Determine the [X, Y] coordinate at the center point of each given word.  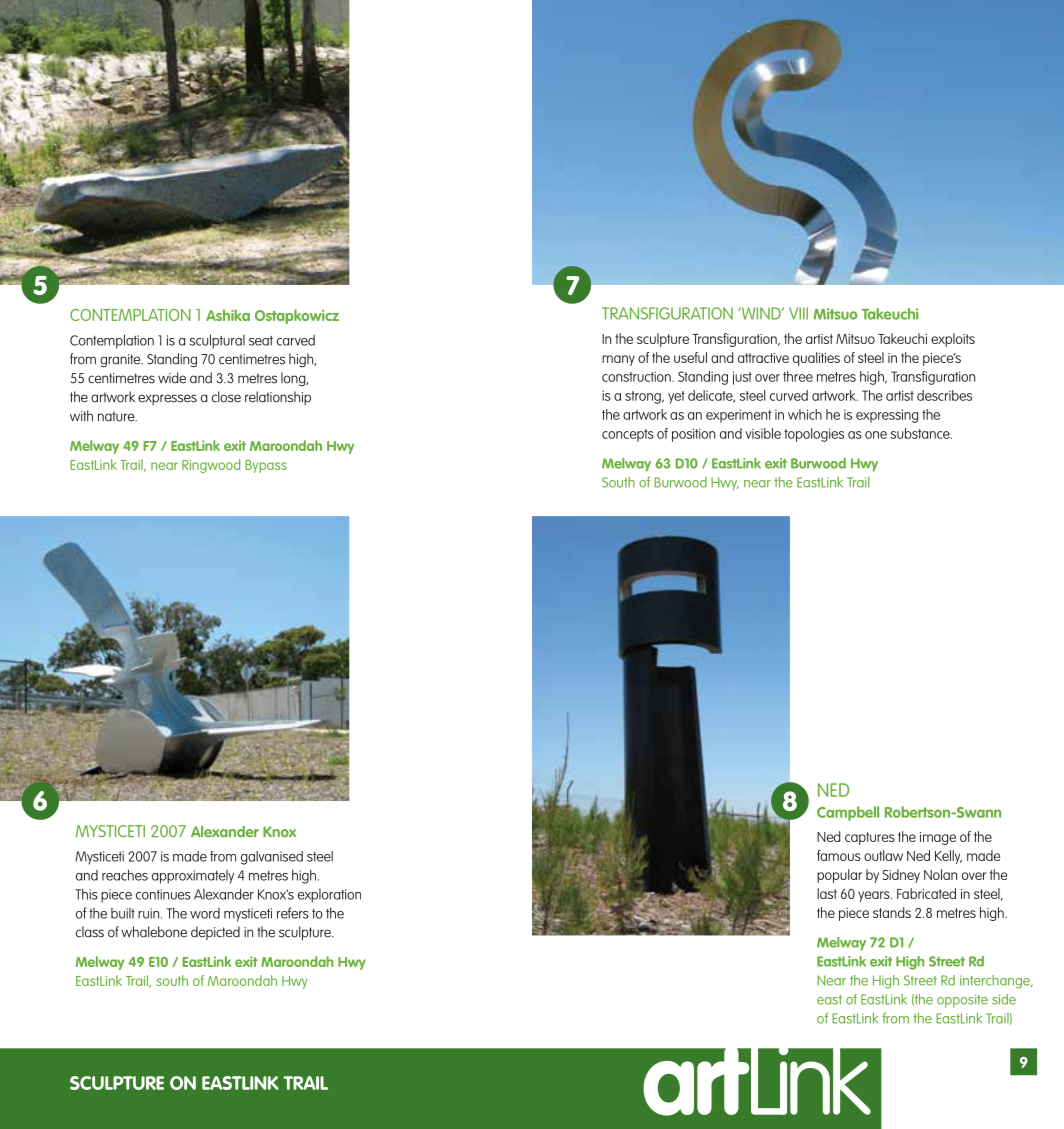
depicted [215, 933]
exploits [953, 340]
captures [870, 838]
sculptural [217, 341]
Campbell [848, 813]
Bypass [266, 466]
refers [293, 913]
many [618, 360]
